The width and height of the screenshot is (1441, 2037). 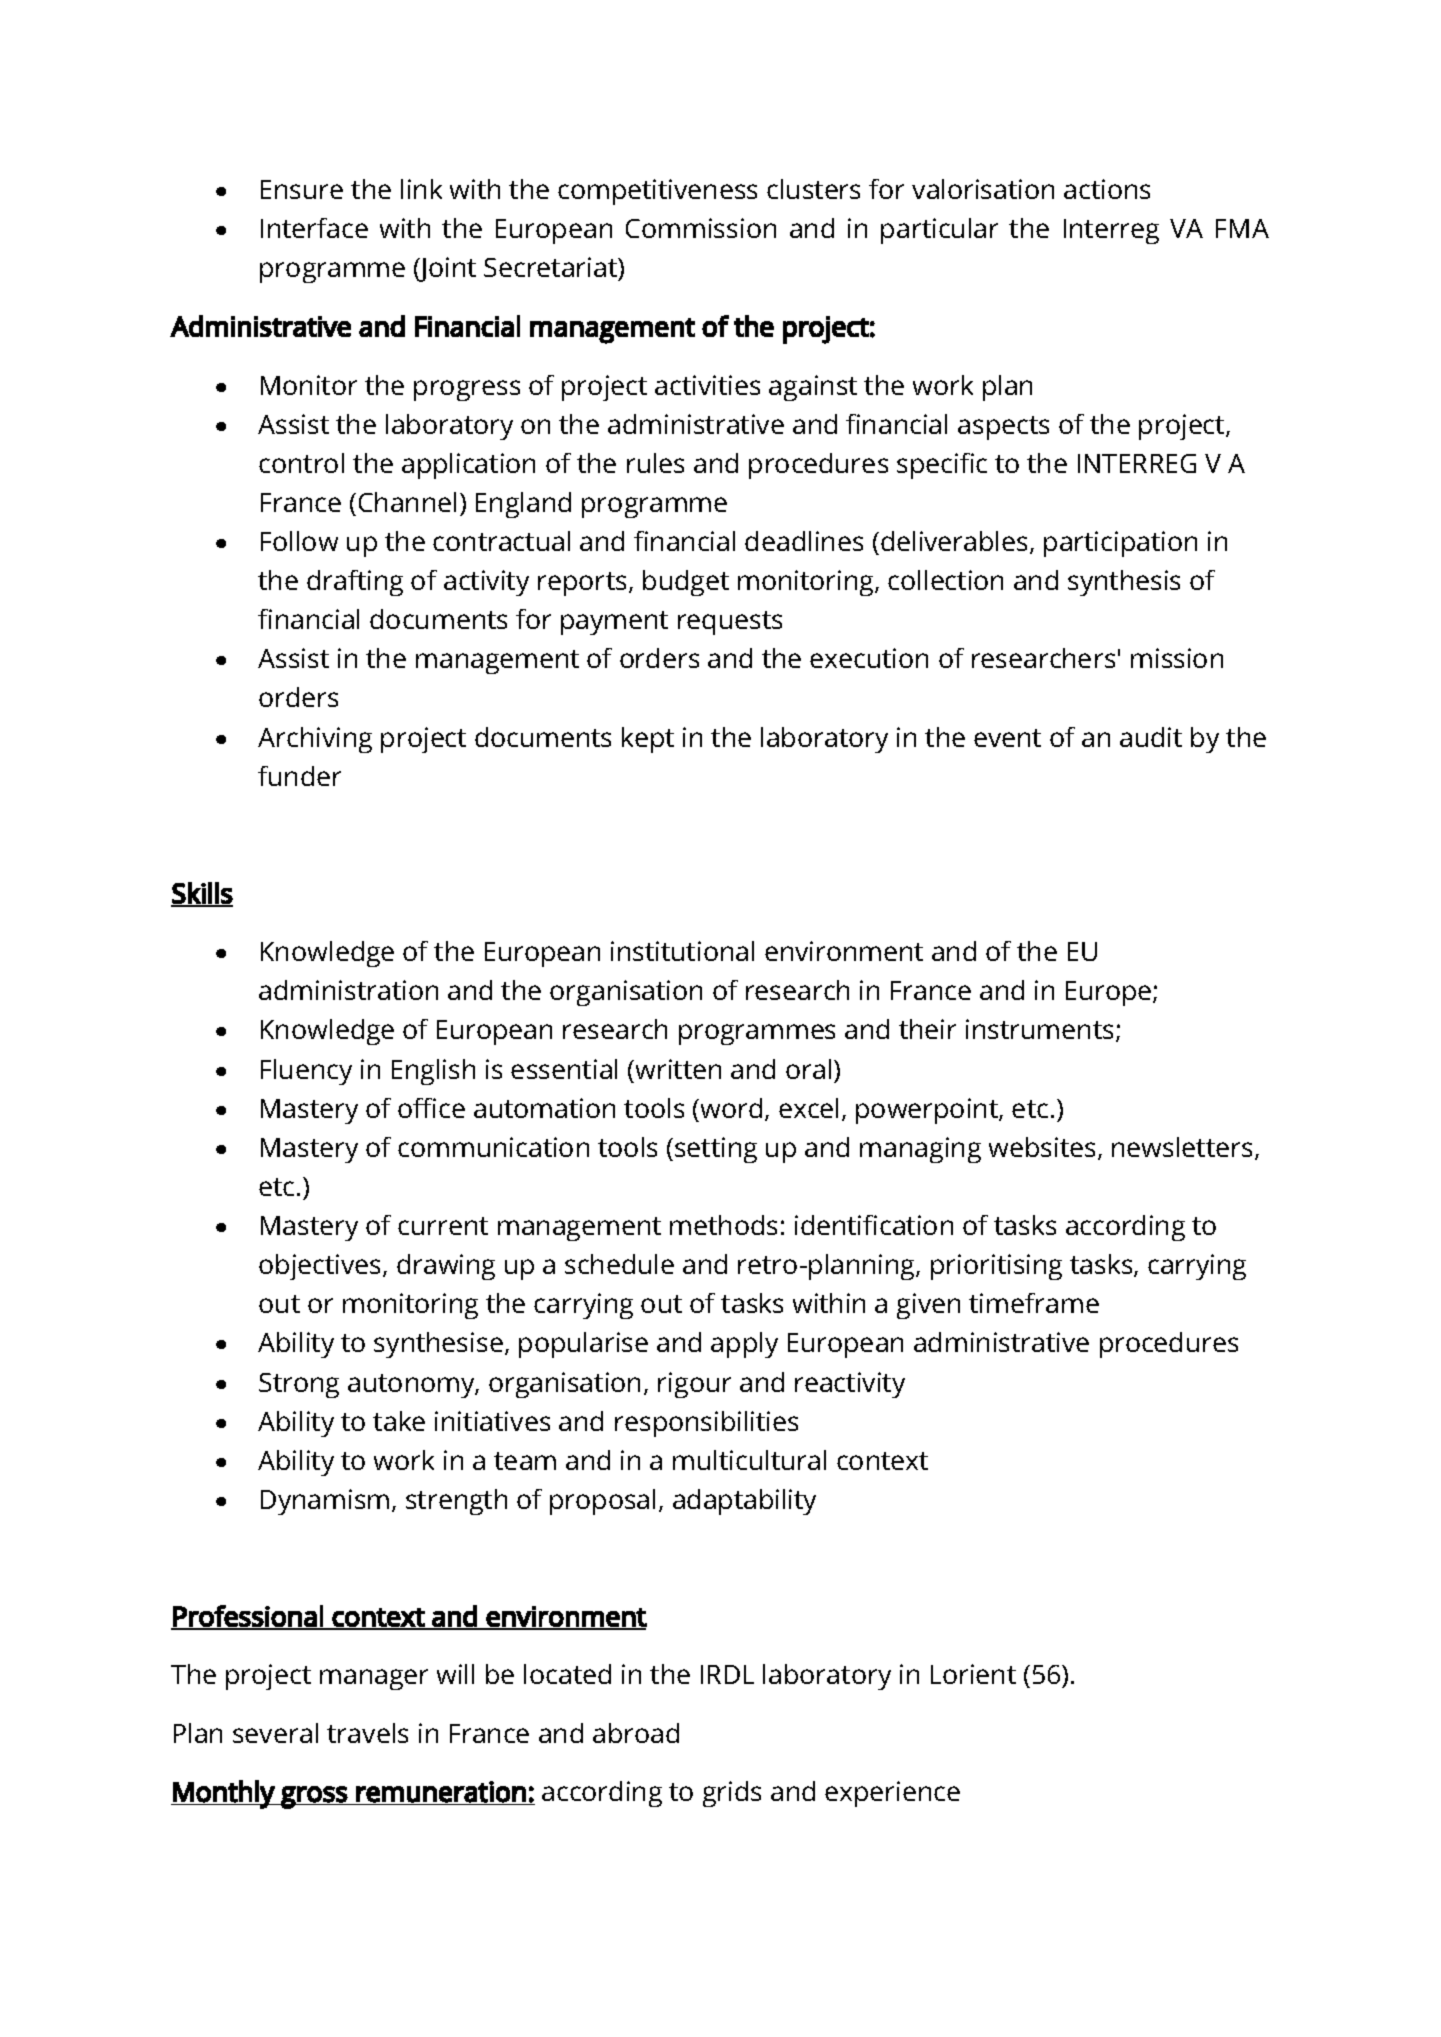 What do you see at coordinates (657, 192) in the screenshot?
I see `competitiveness` at bounding box center [657, 192].
